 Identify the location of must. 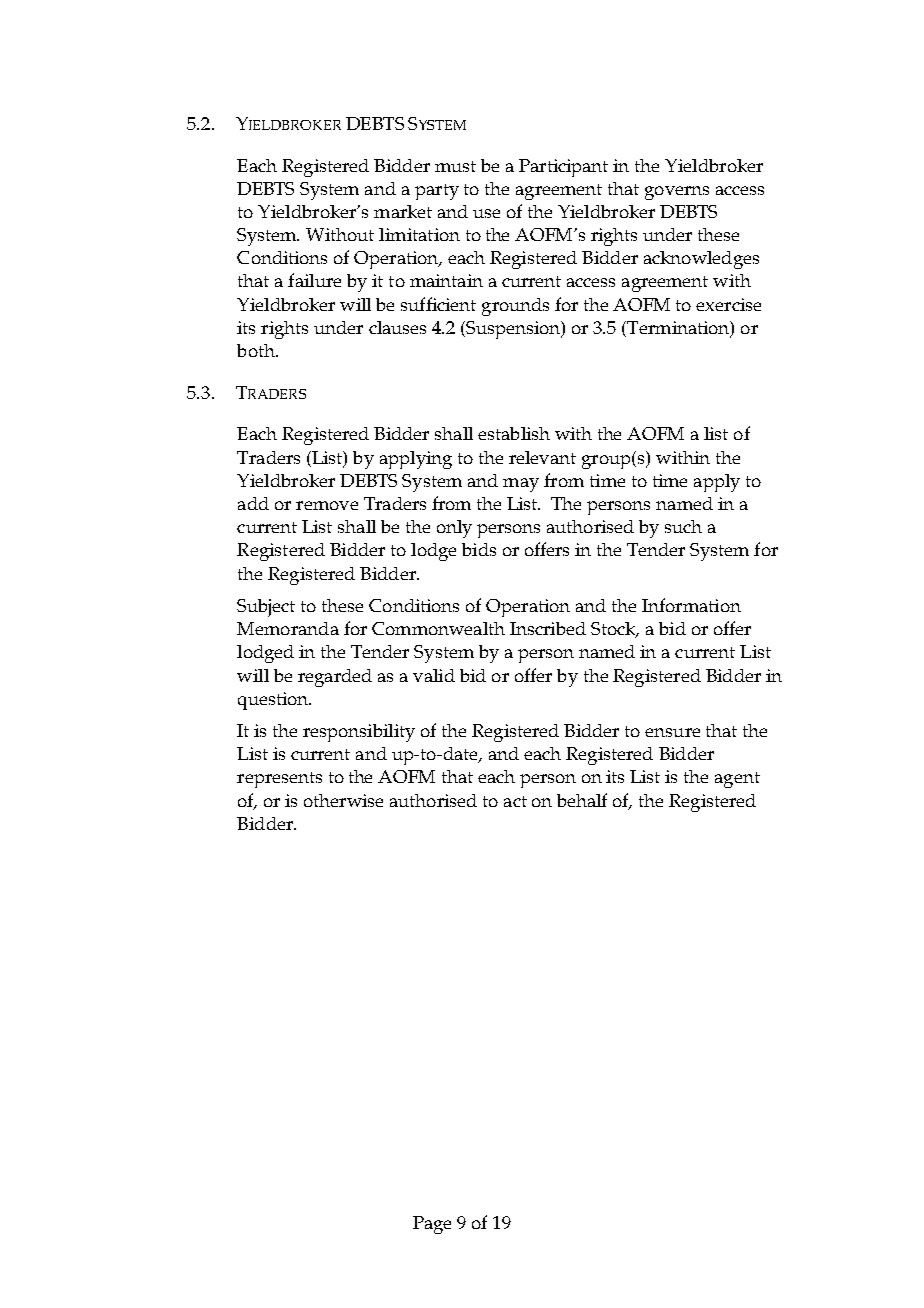
(455, 166).
